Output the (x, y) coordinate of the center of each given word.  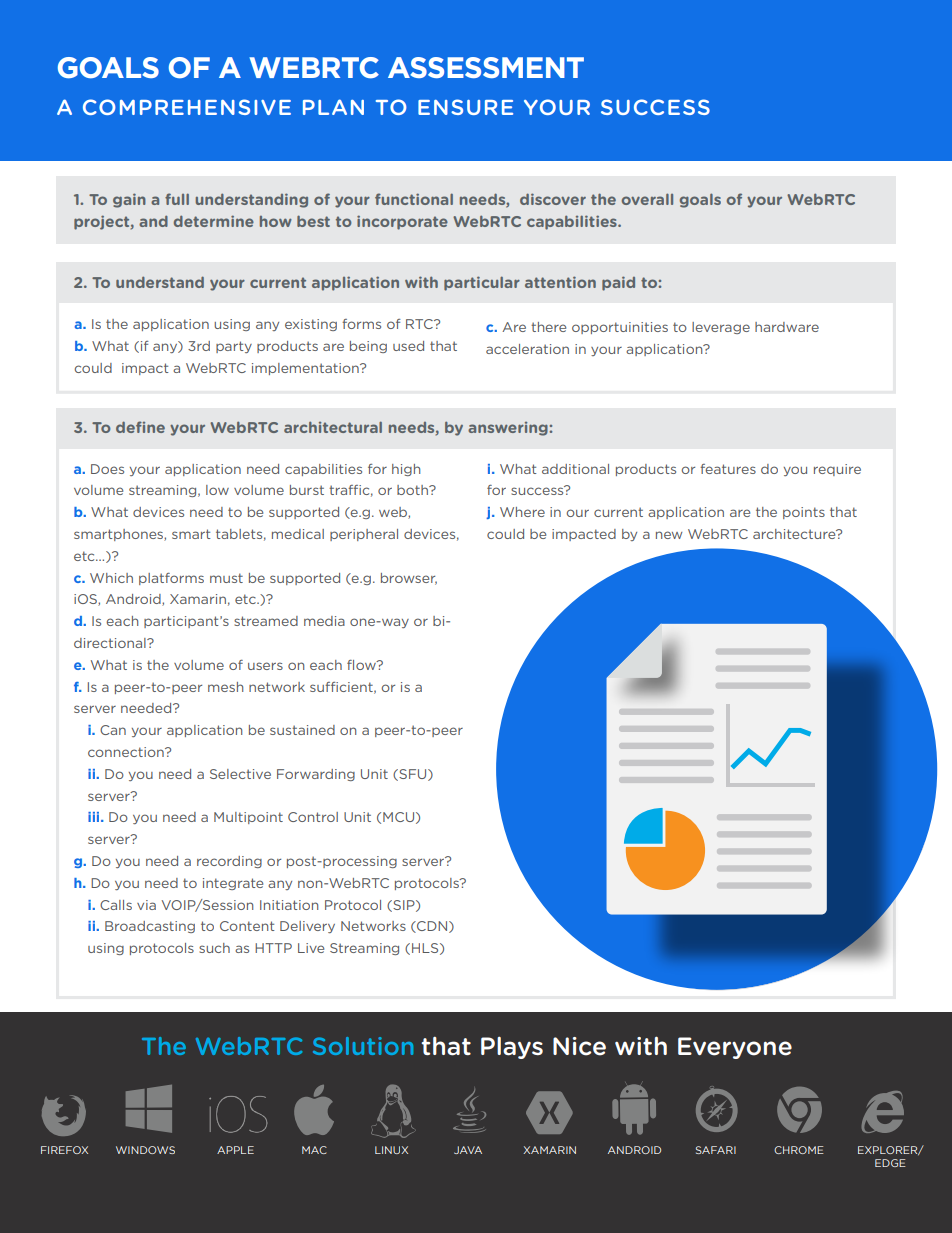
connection (127, 752)
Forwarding (316, 775)
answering (508, 429)
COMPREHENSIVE (187, 107)
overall (647, 199)
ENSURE (465, 107)
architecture (795, 534)
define (140, 427)
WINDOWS (145, 1150)
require (837, 470)
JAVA (468, 1150)
